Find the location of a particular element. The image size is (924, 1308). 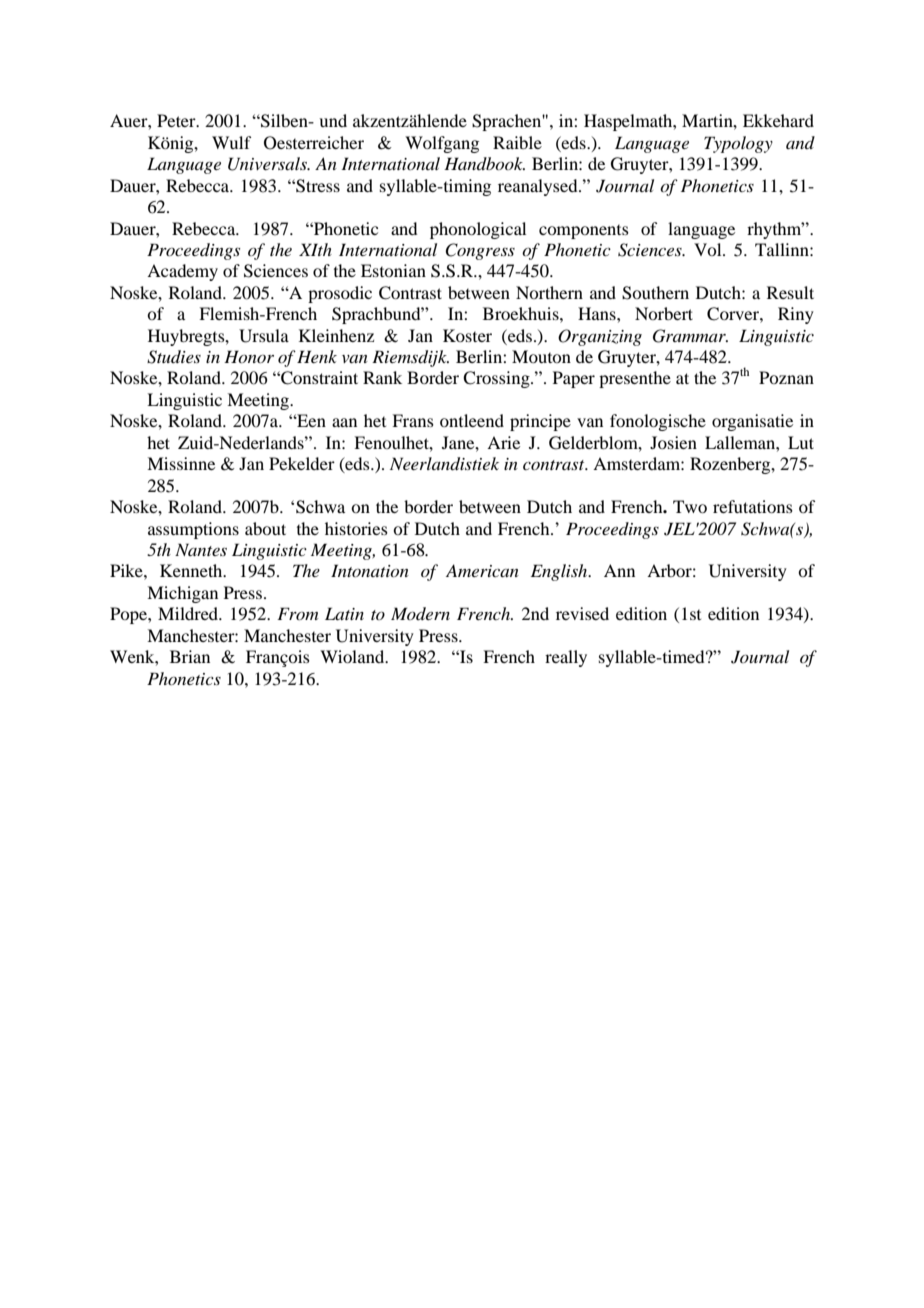

Typology is located at coordinates (738, 144).
